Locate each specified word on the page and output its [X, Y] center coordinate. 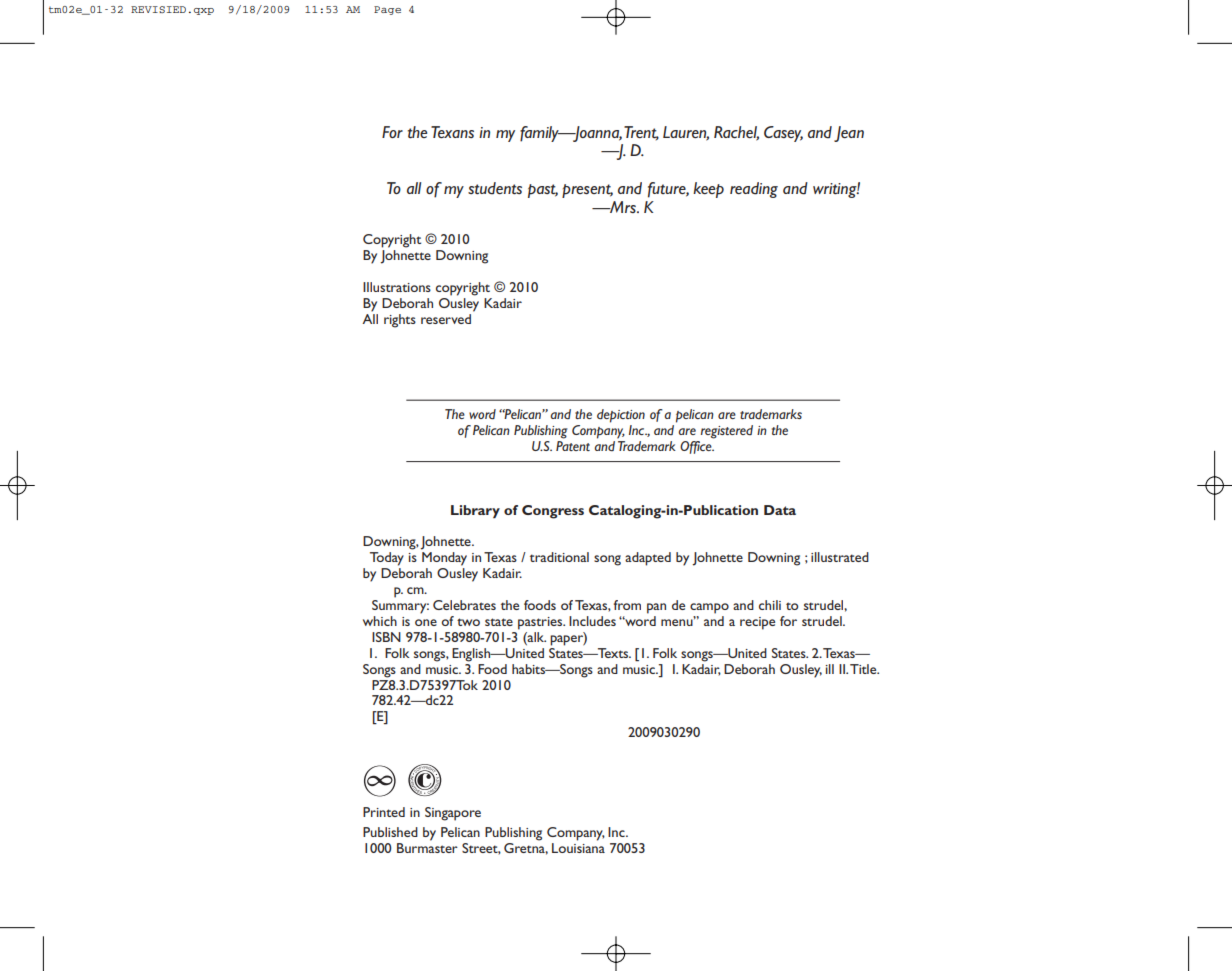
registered [727, 432]
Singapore [453, 814]
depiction [621, 416]
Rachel [736, 133]
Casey [783, 134]
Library [475, 511]
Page [387, 10]
